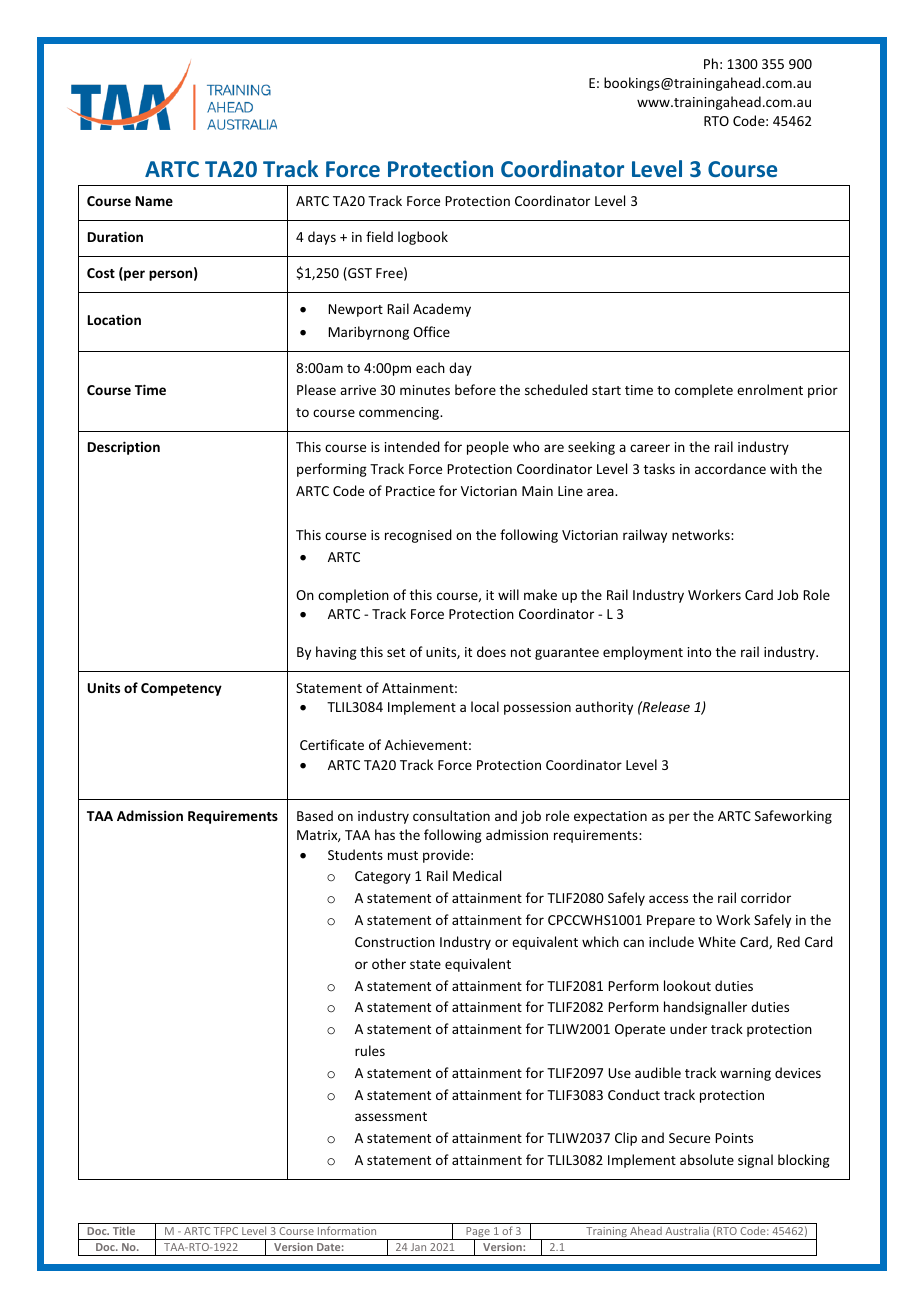  Describe the element at coordinates (734, 1138) in the screenshot. I see `Points` at that location.
